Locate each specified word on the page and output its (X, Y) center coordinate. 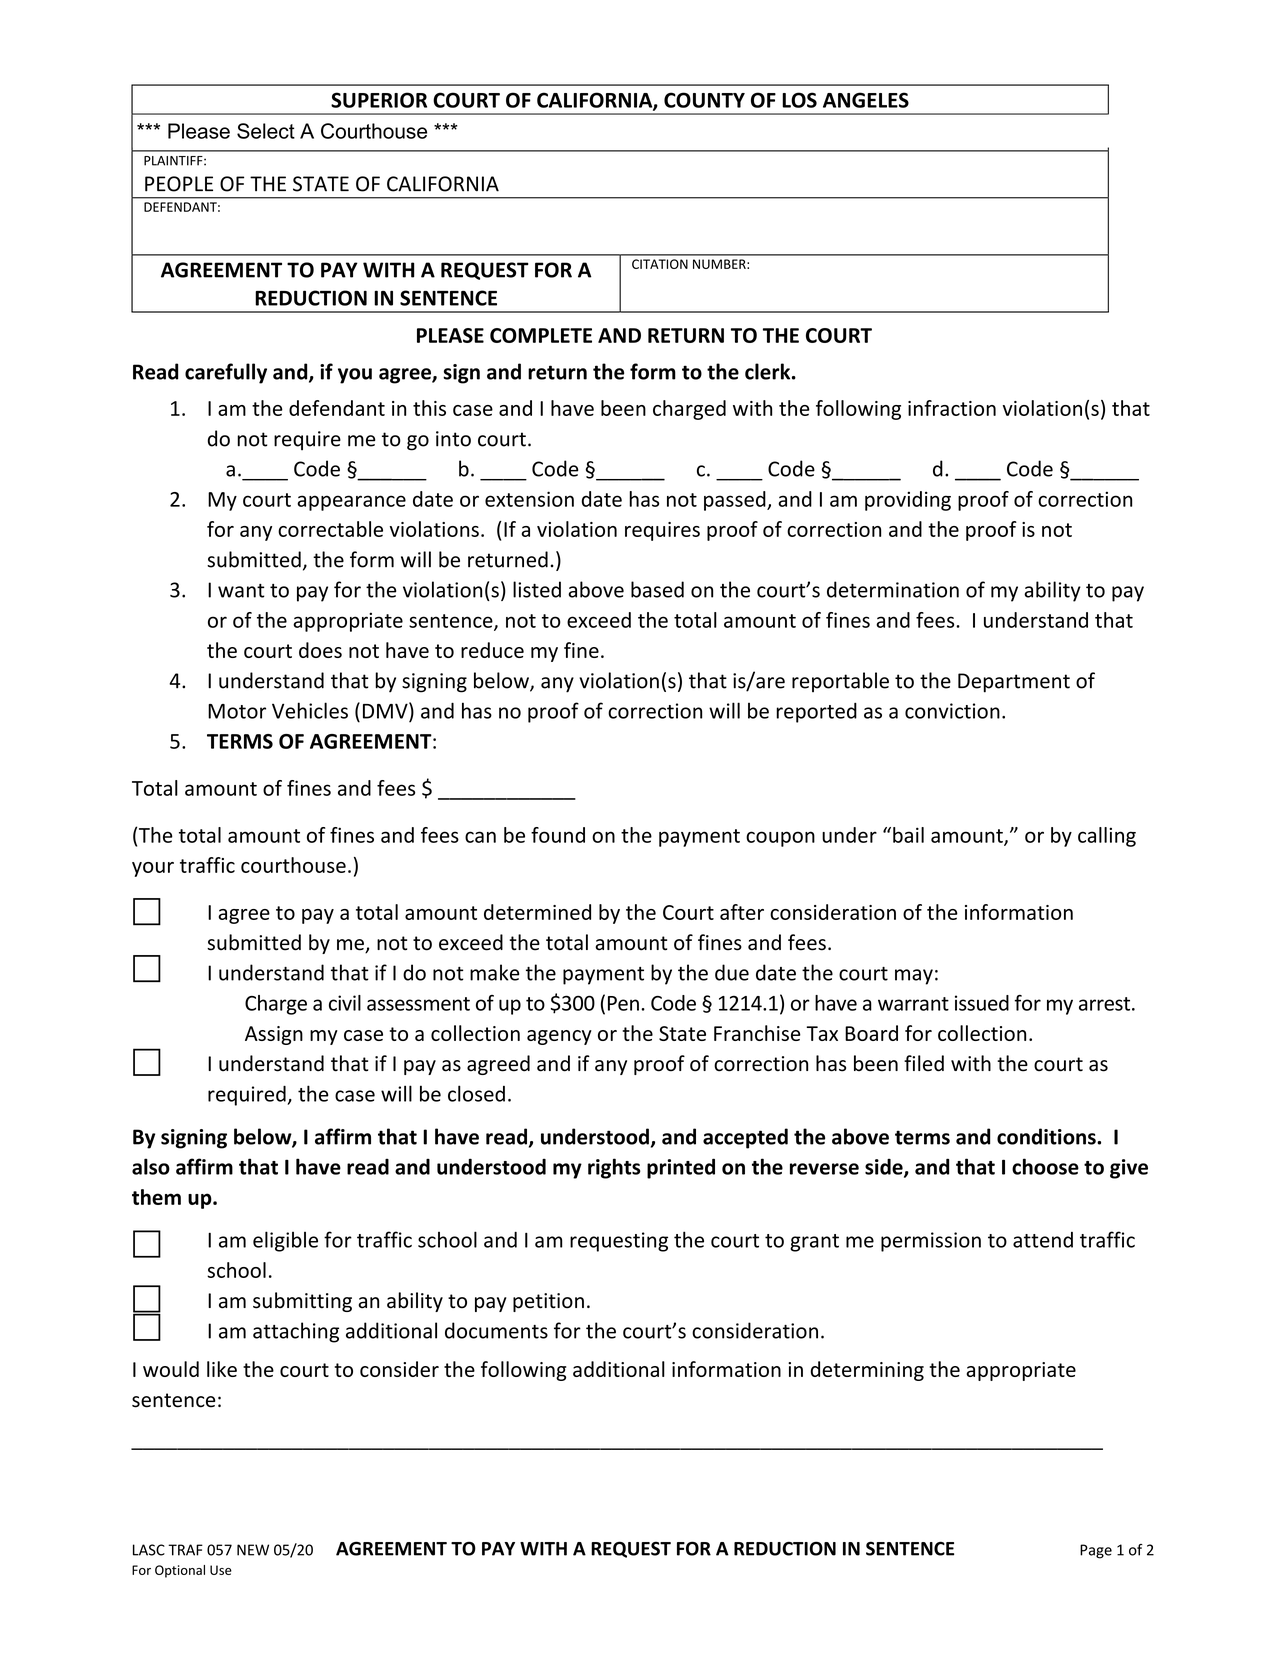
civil (345, 1003)
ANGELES (866, 100)
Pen (623, 1003)
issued (982, 1003)
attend (1043, 1240)
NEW (253, 1550)
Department (1014, 683)
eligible (285, 1241)
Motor (237, 711)
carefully (226, 373)
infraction (952, 408)
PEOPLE (179, 184)
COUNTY (704, 100)
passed (736, 501)
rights (614, 1168)
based (657, 589)
